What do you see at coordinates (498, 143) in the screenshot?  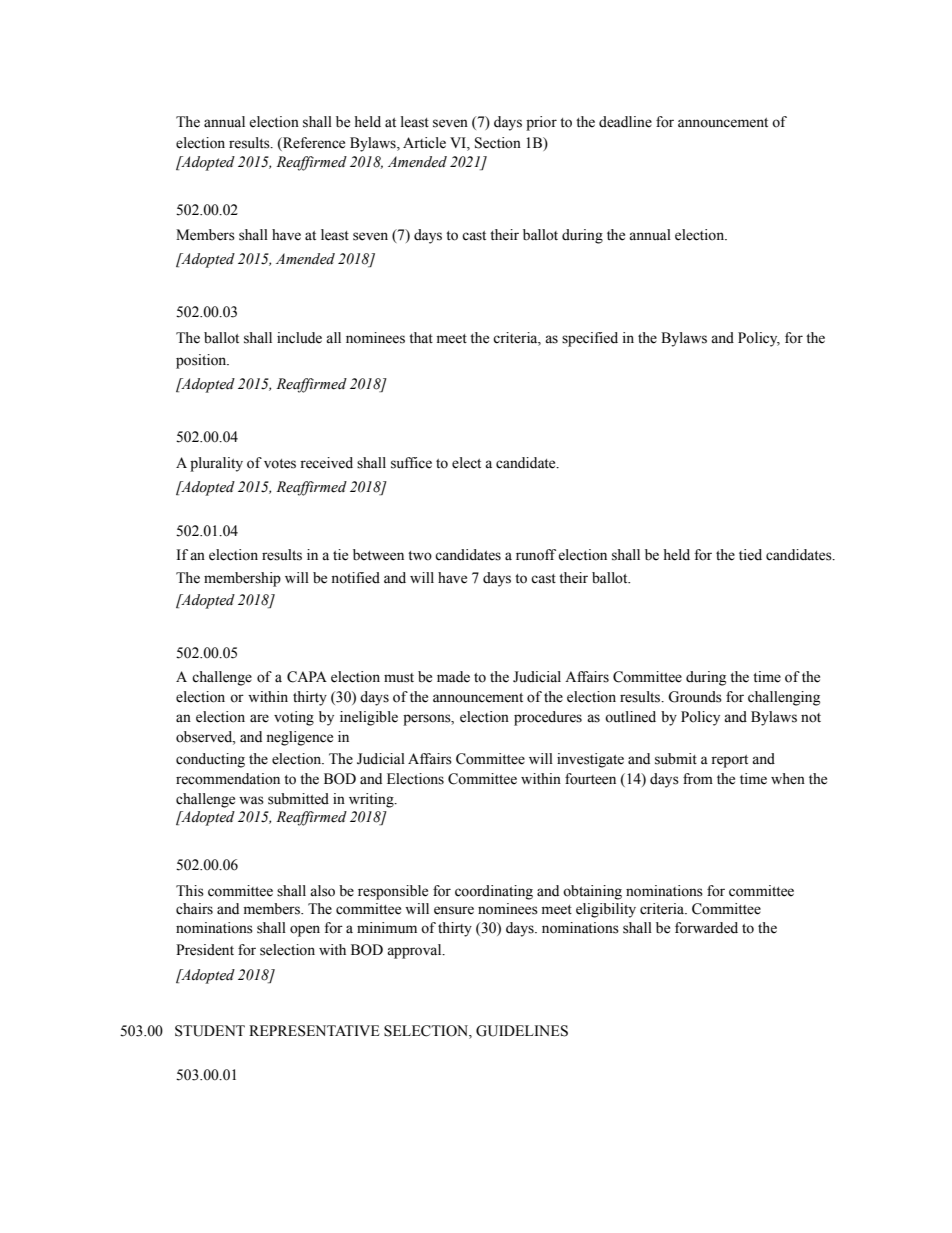 I see `Section` at bounding box center [498, 143].
